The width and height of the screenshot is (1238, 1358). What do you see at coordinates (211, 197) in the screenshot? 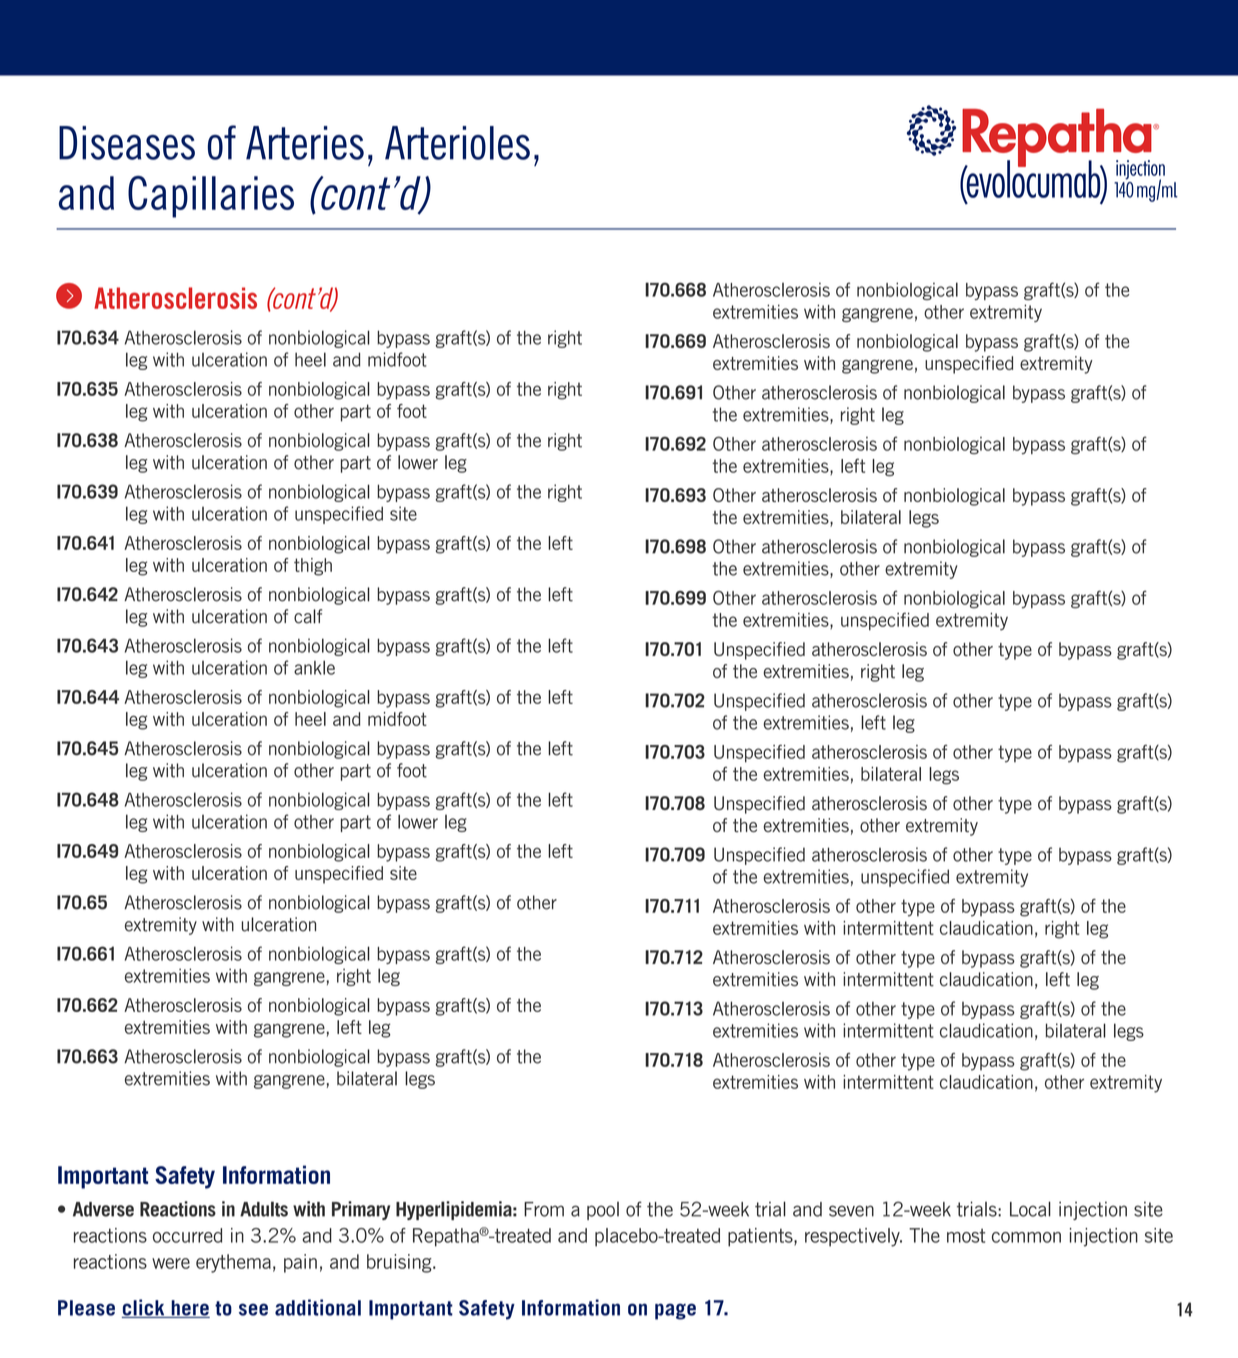
I see `Capillaries` at bounding box center [211, 197].
